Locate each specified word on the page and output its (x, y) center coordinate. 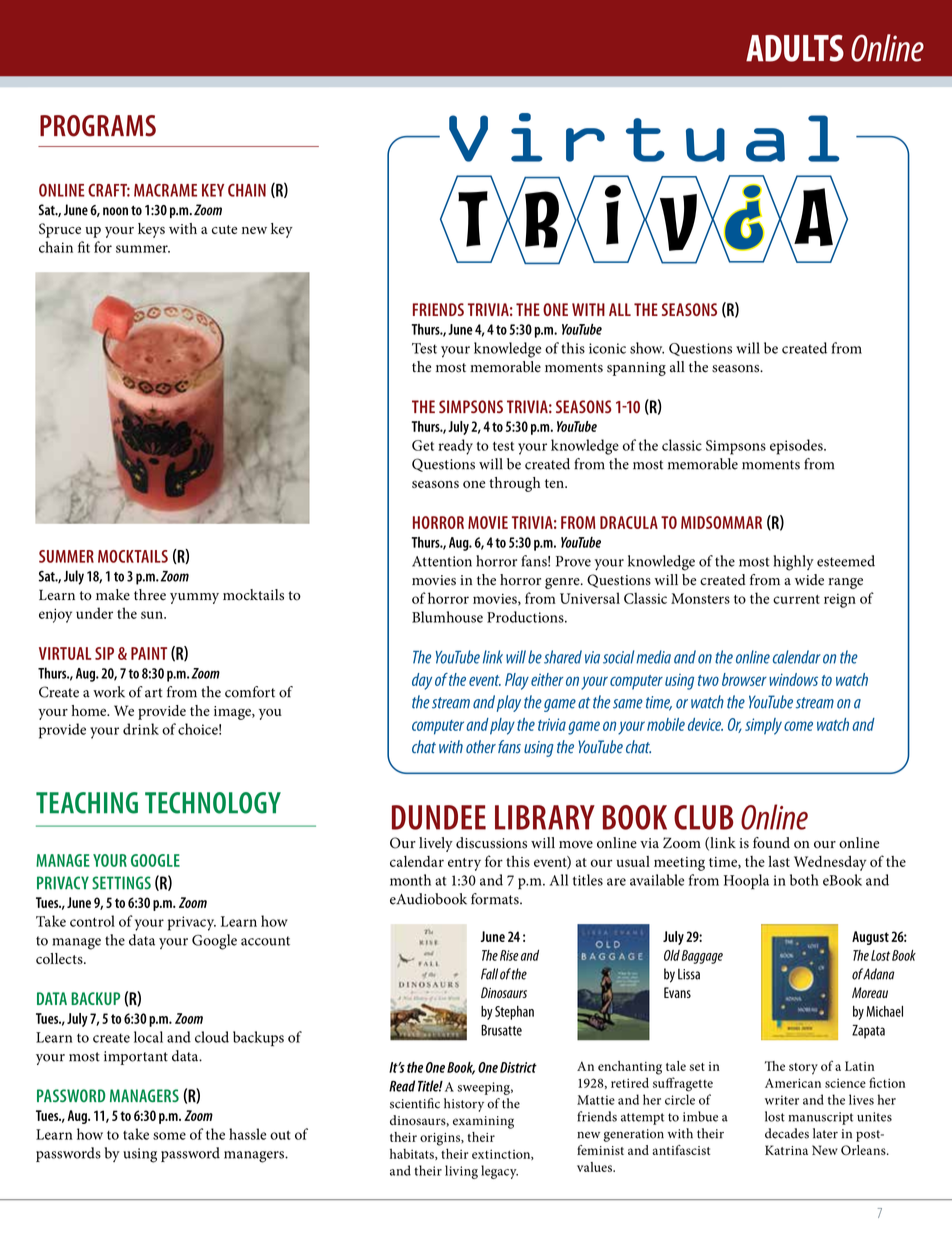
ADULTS (795, 48)
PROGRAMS (98, 126)
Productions (526, 617)
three (150, 595)
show (647, 348)
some (169, 1136)
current (796, 599)
